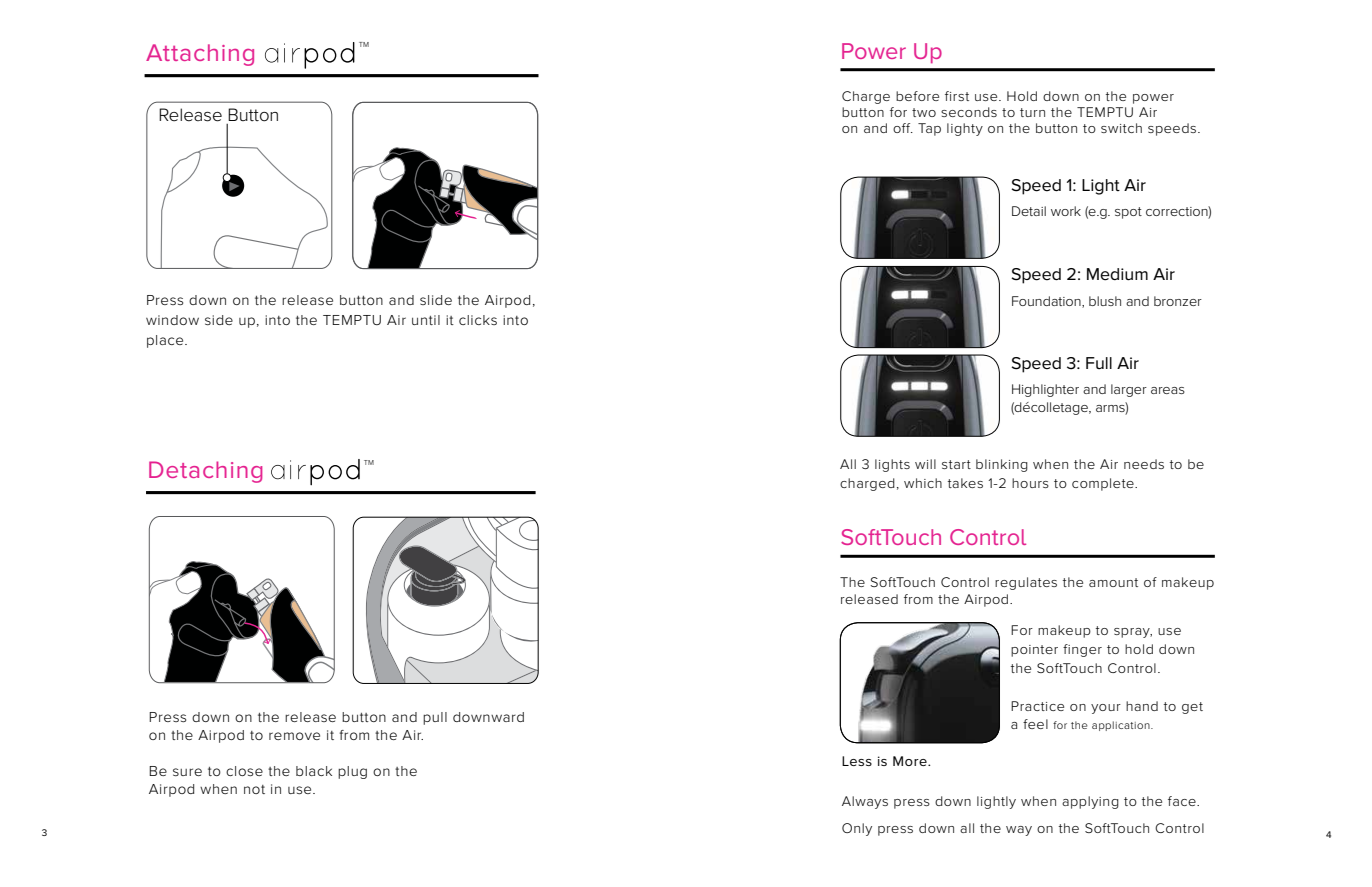 The width and height of the screenshot is (1372, 887). I want to click on Attaching, so click(200, 55).
